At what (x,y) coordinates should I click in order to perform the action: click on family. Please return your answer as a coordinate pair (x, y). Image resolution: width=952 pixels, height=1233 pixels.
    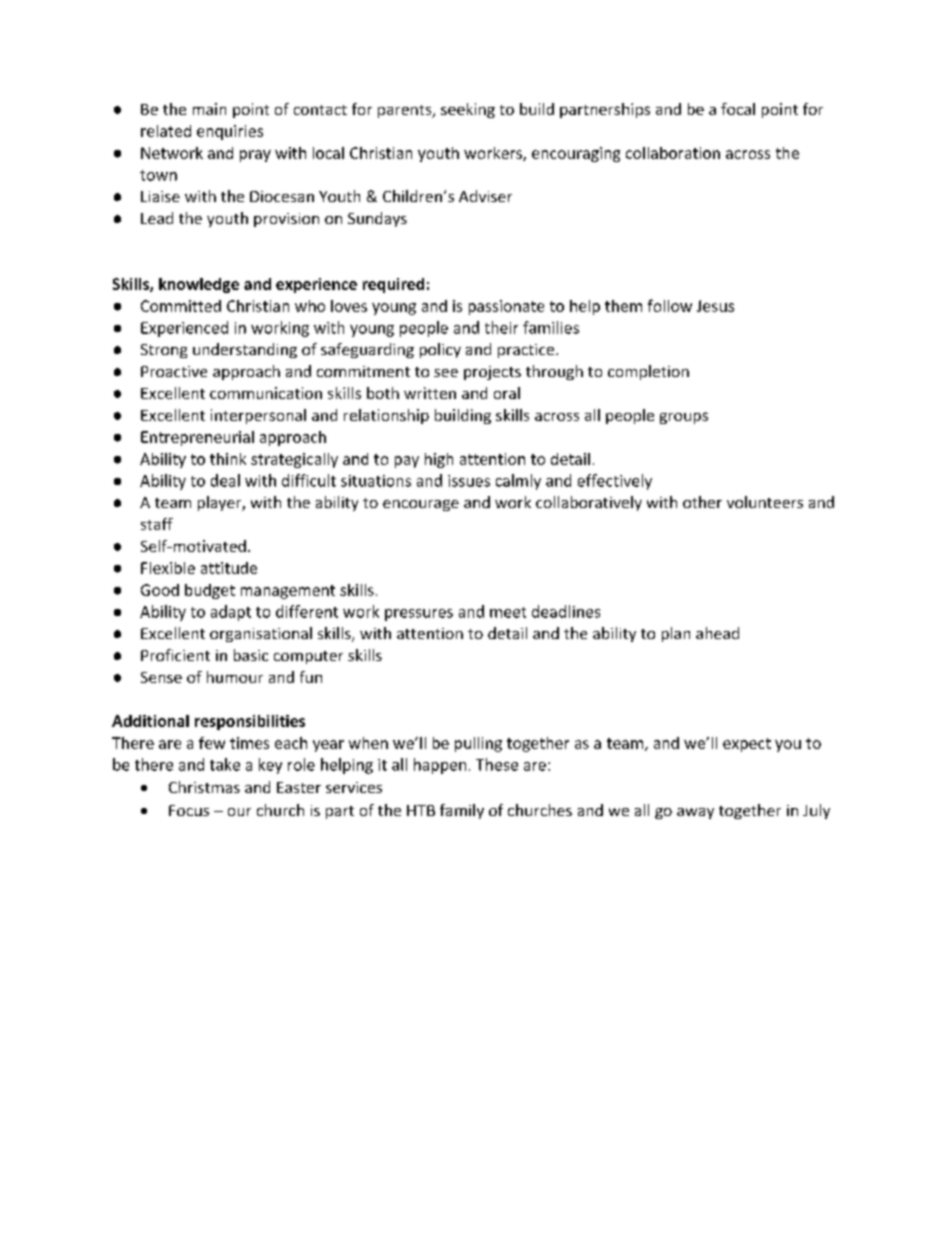
    Looking at the image, I should click on (462, 811).
